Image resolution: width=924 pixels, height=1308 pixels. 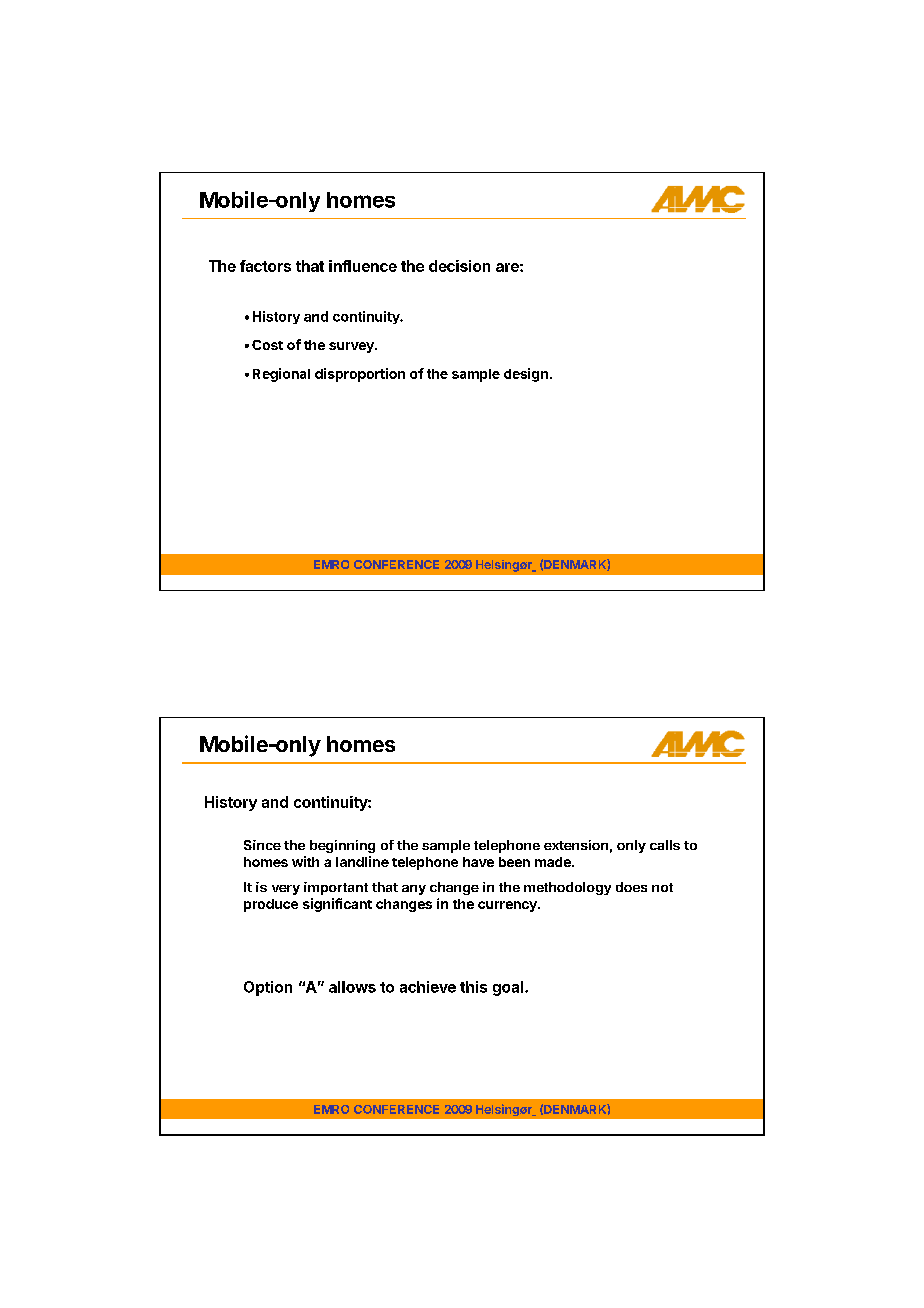 I want to click on beginning, so click(x=342, y=846).
